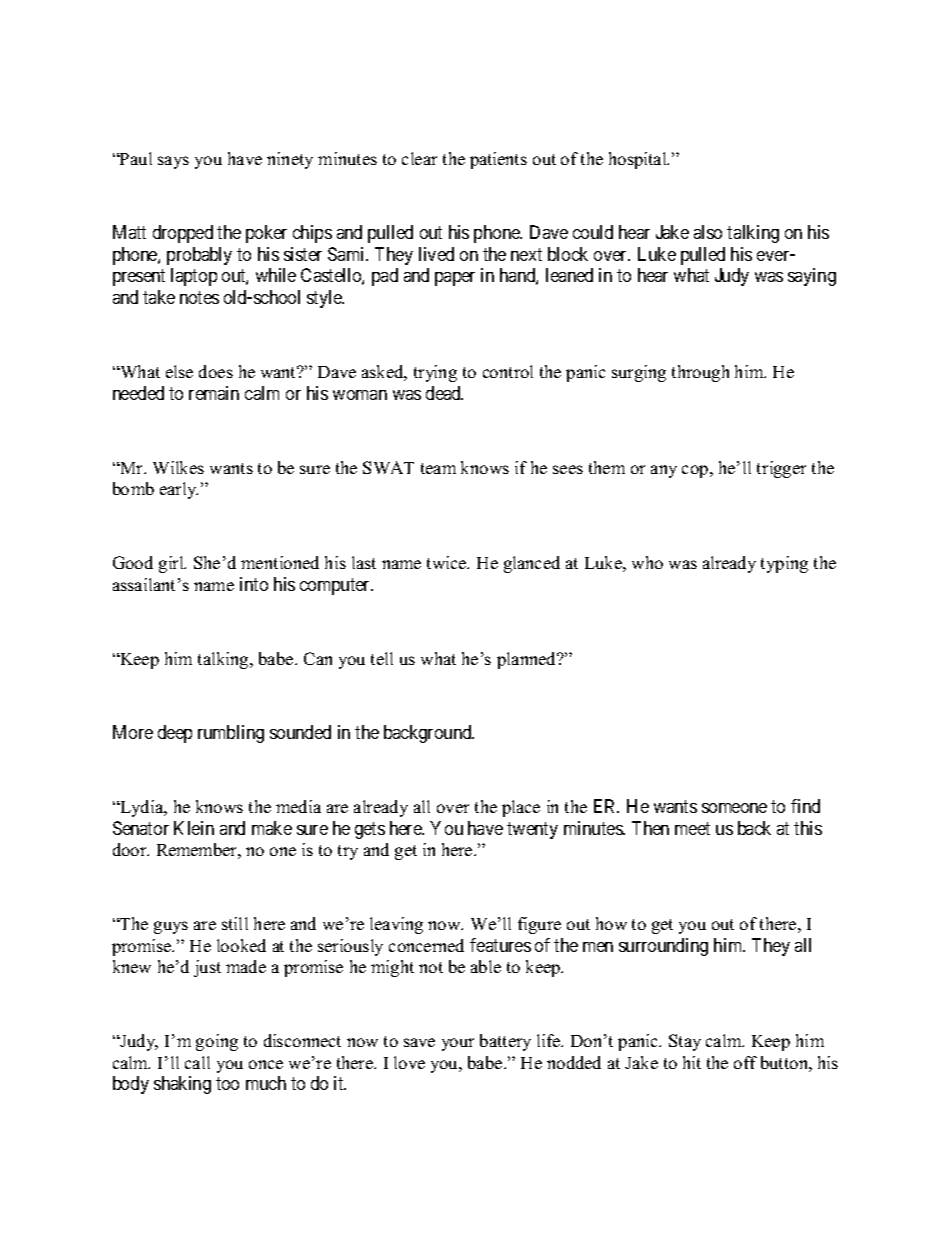  Describe the element at coordinates (178, 467) in the page. I see `Wilkes` at that location.
